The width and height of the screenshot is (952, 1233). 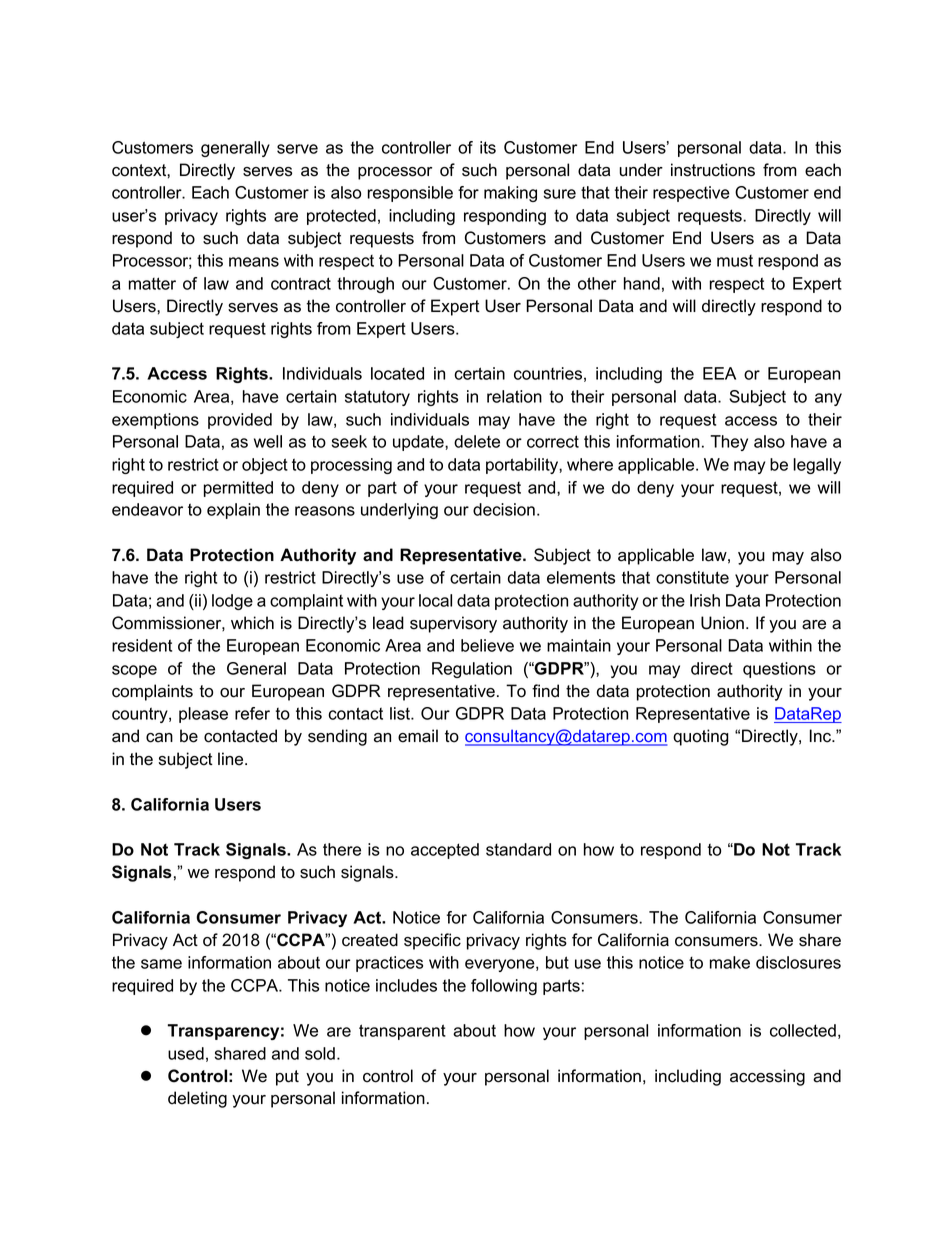 What do you see at coordinates (713, 170) in the screenshot?
I see `instructions` at bounding box center [713, 170].
